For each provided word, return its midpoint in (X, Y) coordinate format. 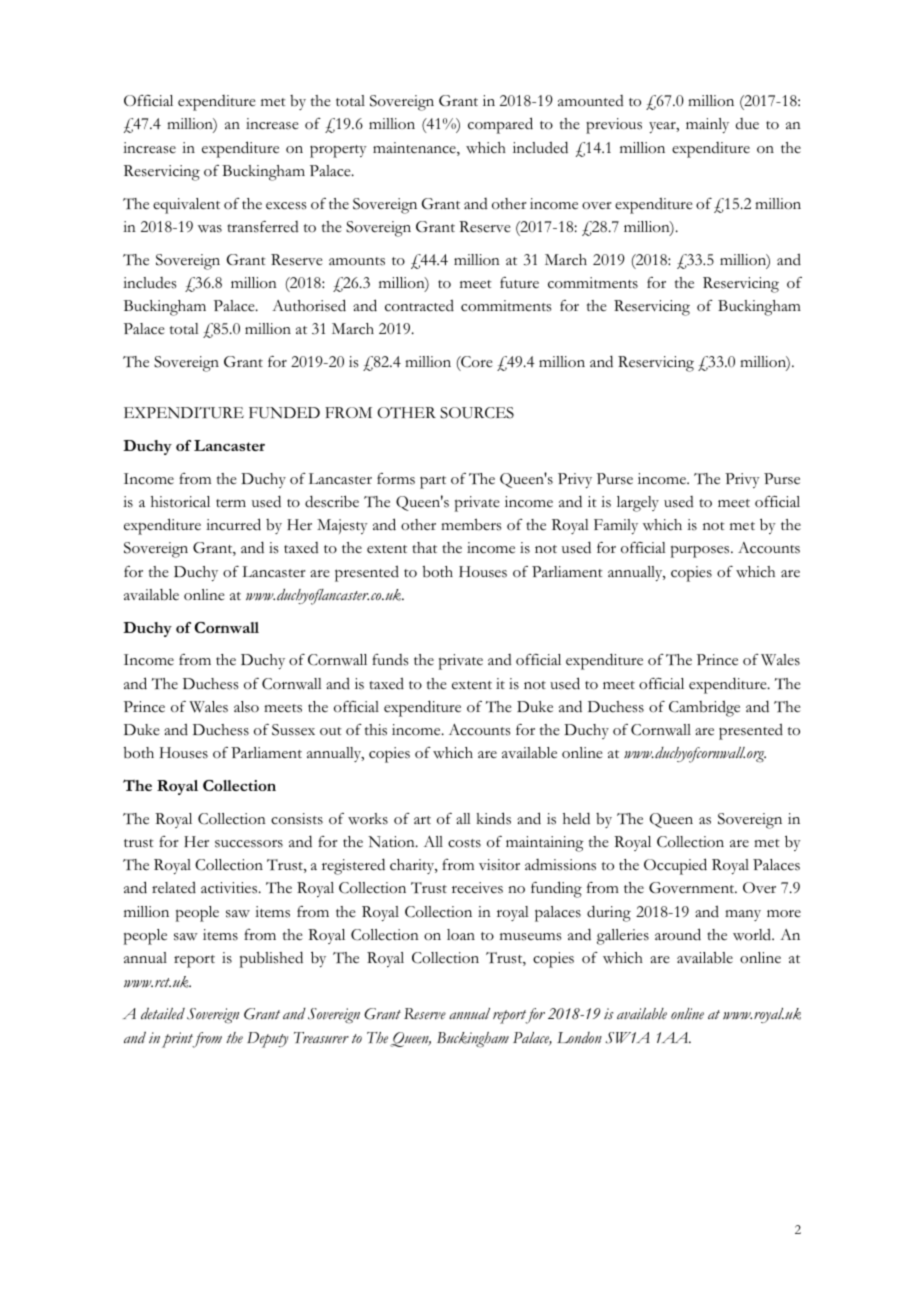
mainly (707, 125)
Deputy (267, 1040)
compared (500, 125)
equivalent (186, 206)
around (678, 934)
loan (461, 934)
